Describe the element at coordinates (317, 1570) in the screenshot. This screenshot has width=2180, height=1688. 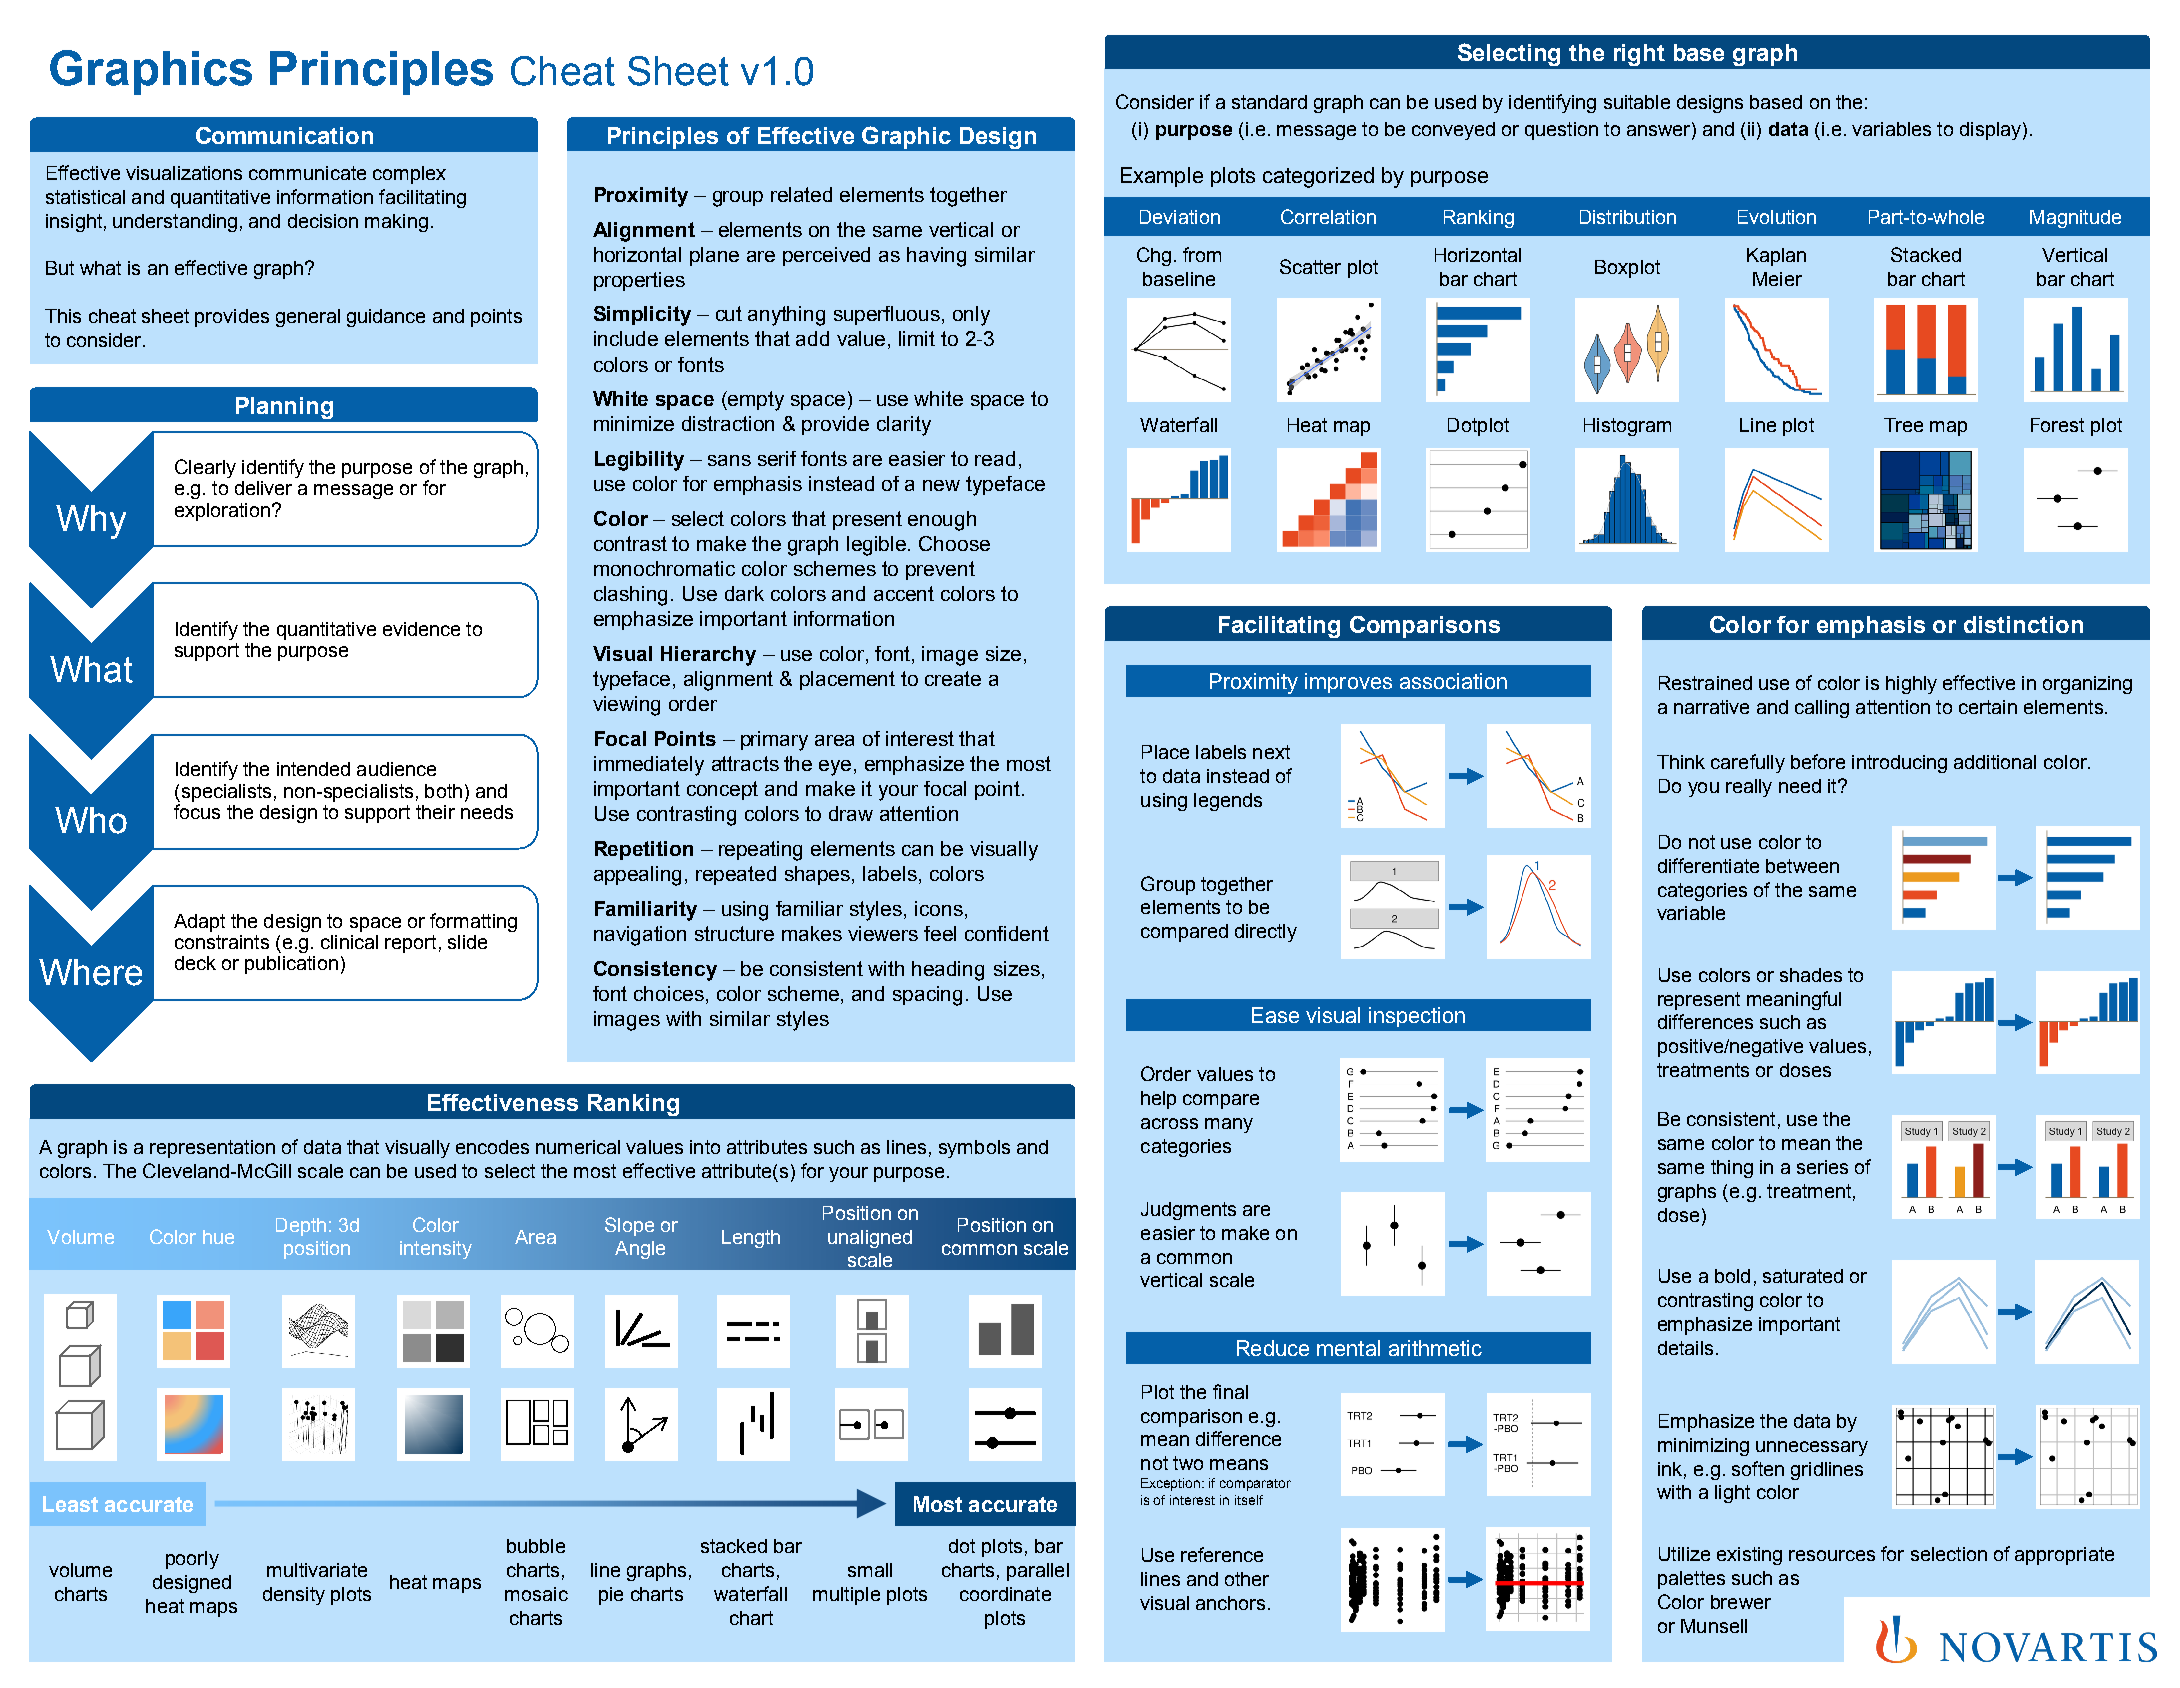
I see `multivariate` at that location.
